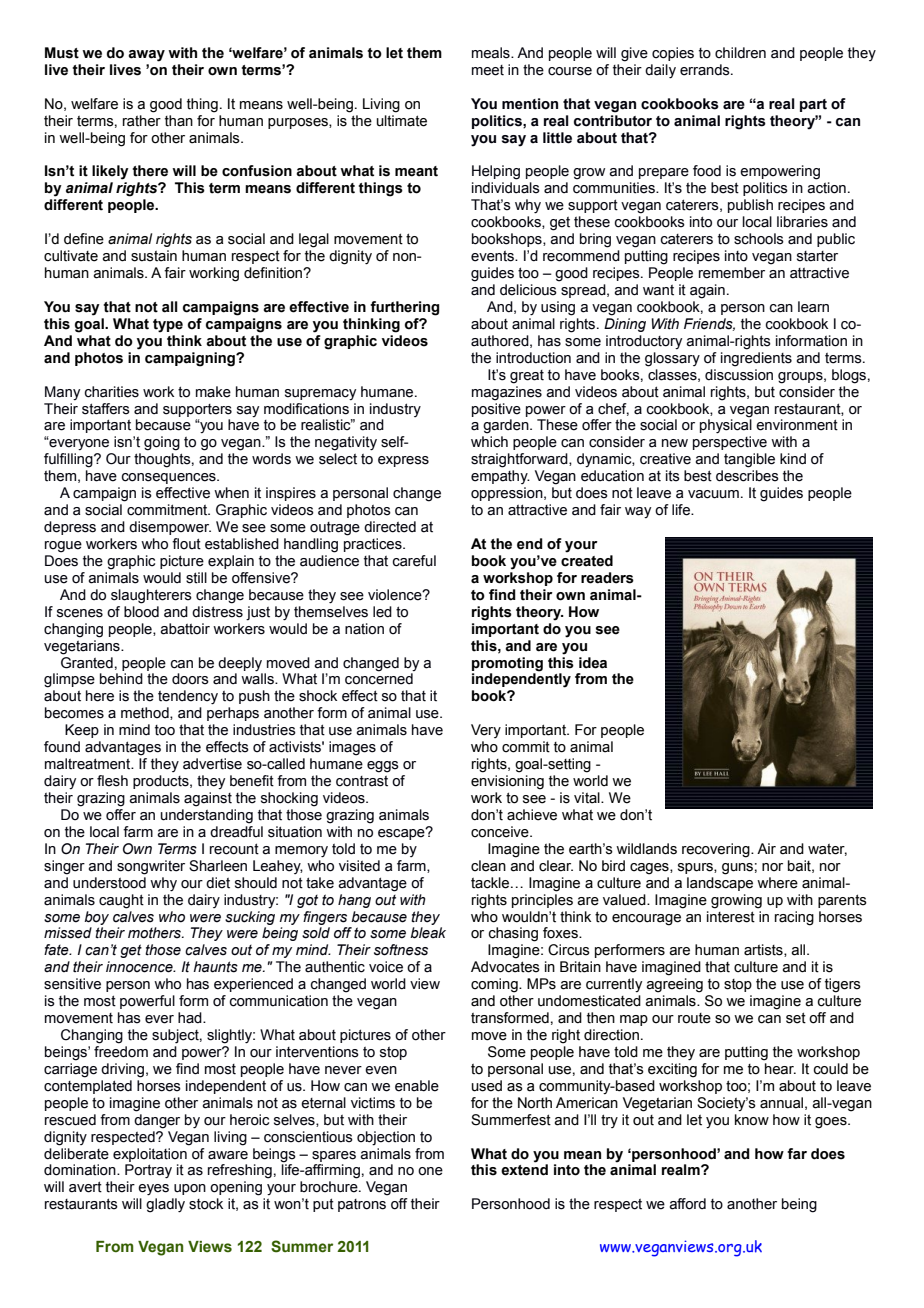 The width and height of the screenshot is (924, 1308). I want to click on furthering, so click(404, 308).
